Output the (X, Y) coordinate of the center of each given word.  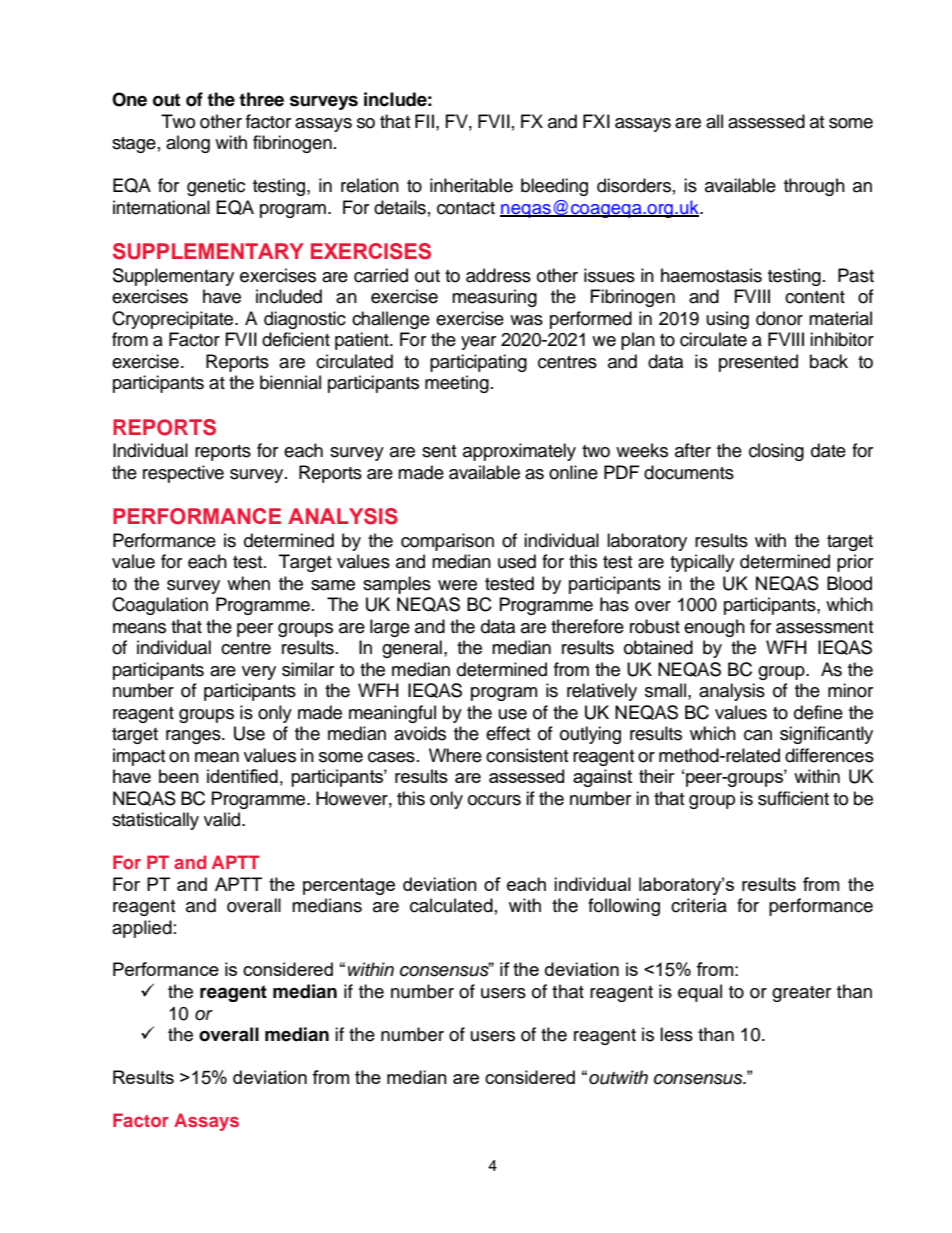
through (814, 187)
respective (183, 474)
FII (426, 121)
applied (142, 929)
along (188, 144)
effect (508, 733)
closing (776, 452)
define (818, 712)
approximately (519, 452)
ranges (194, 737)
